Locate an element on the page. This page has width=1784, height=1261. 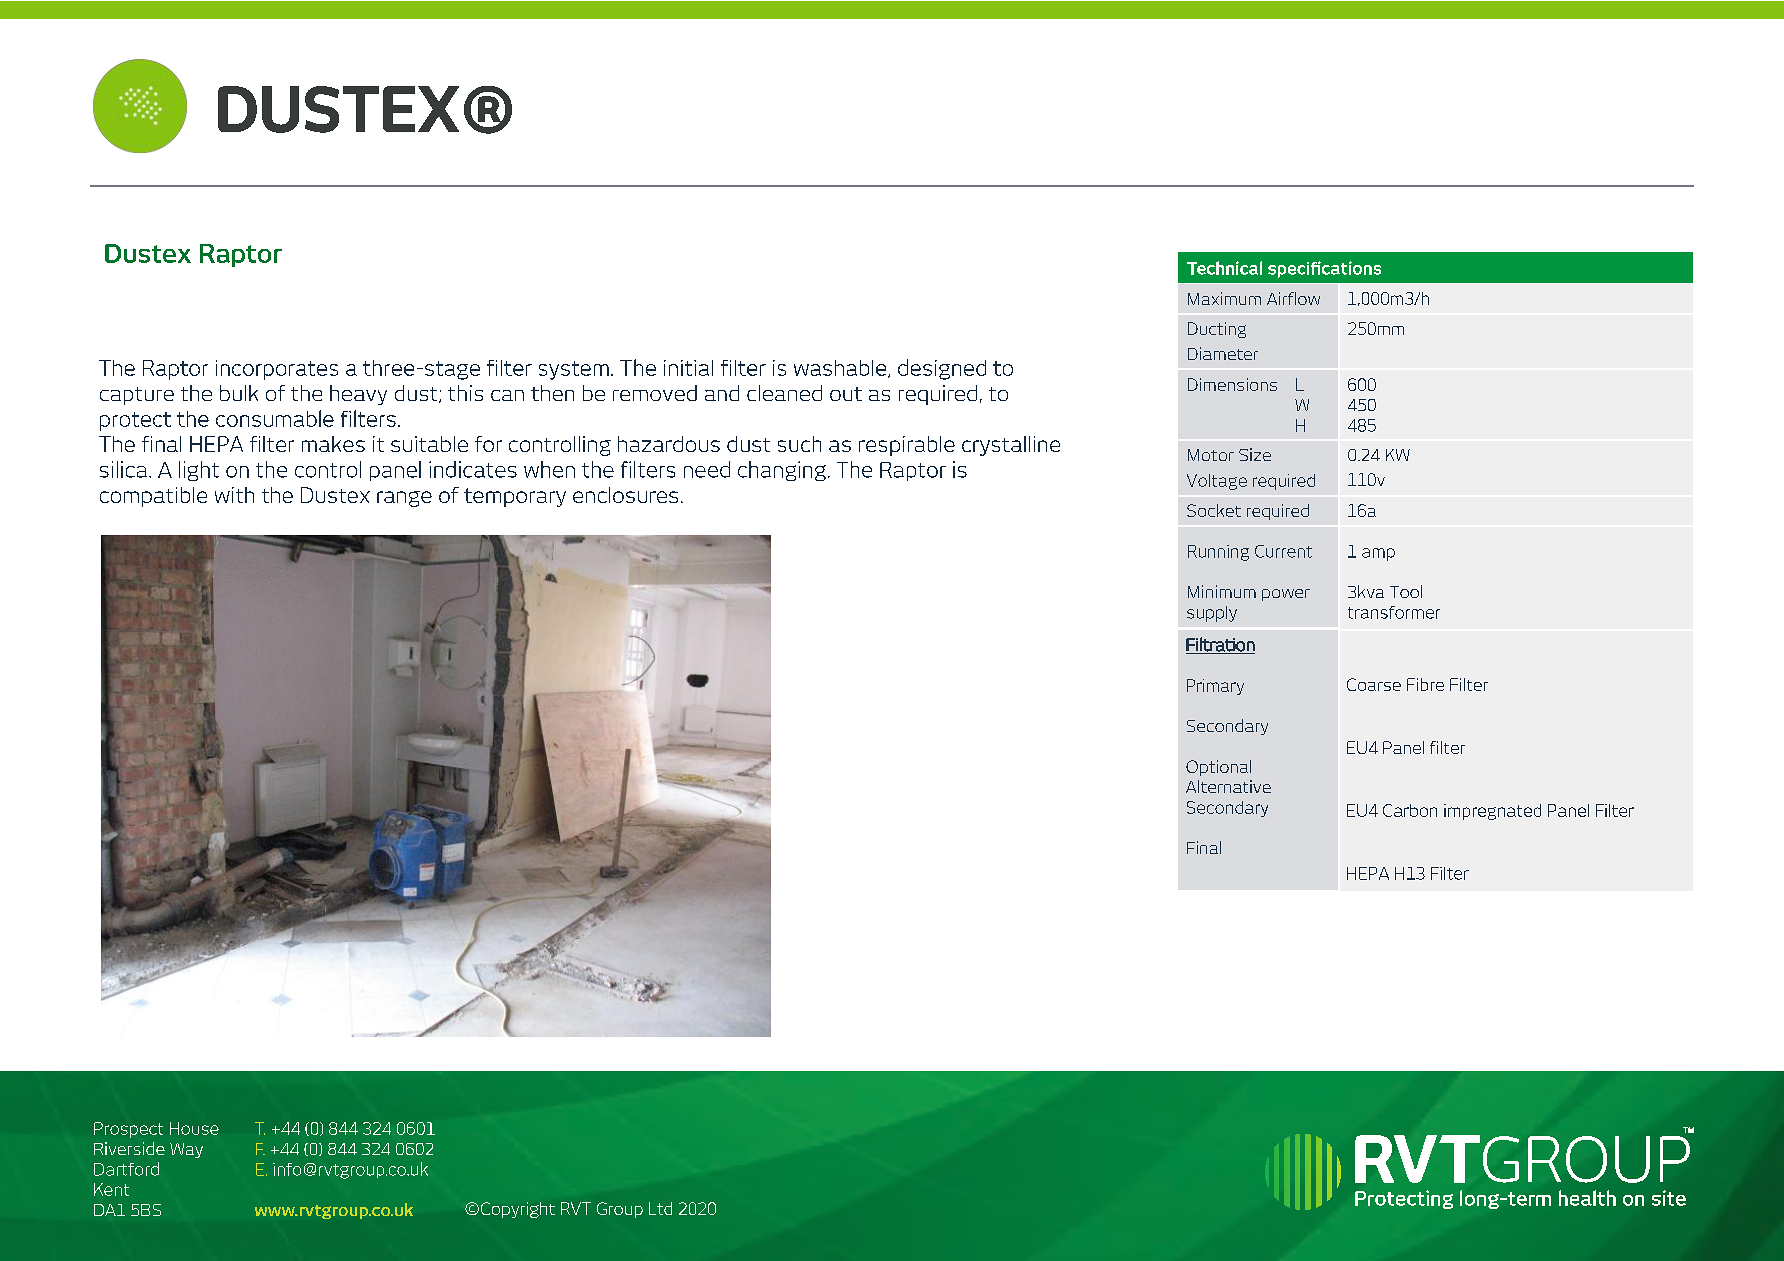
Carbon is located at coordinates (1410, 810).
